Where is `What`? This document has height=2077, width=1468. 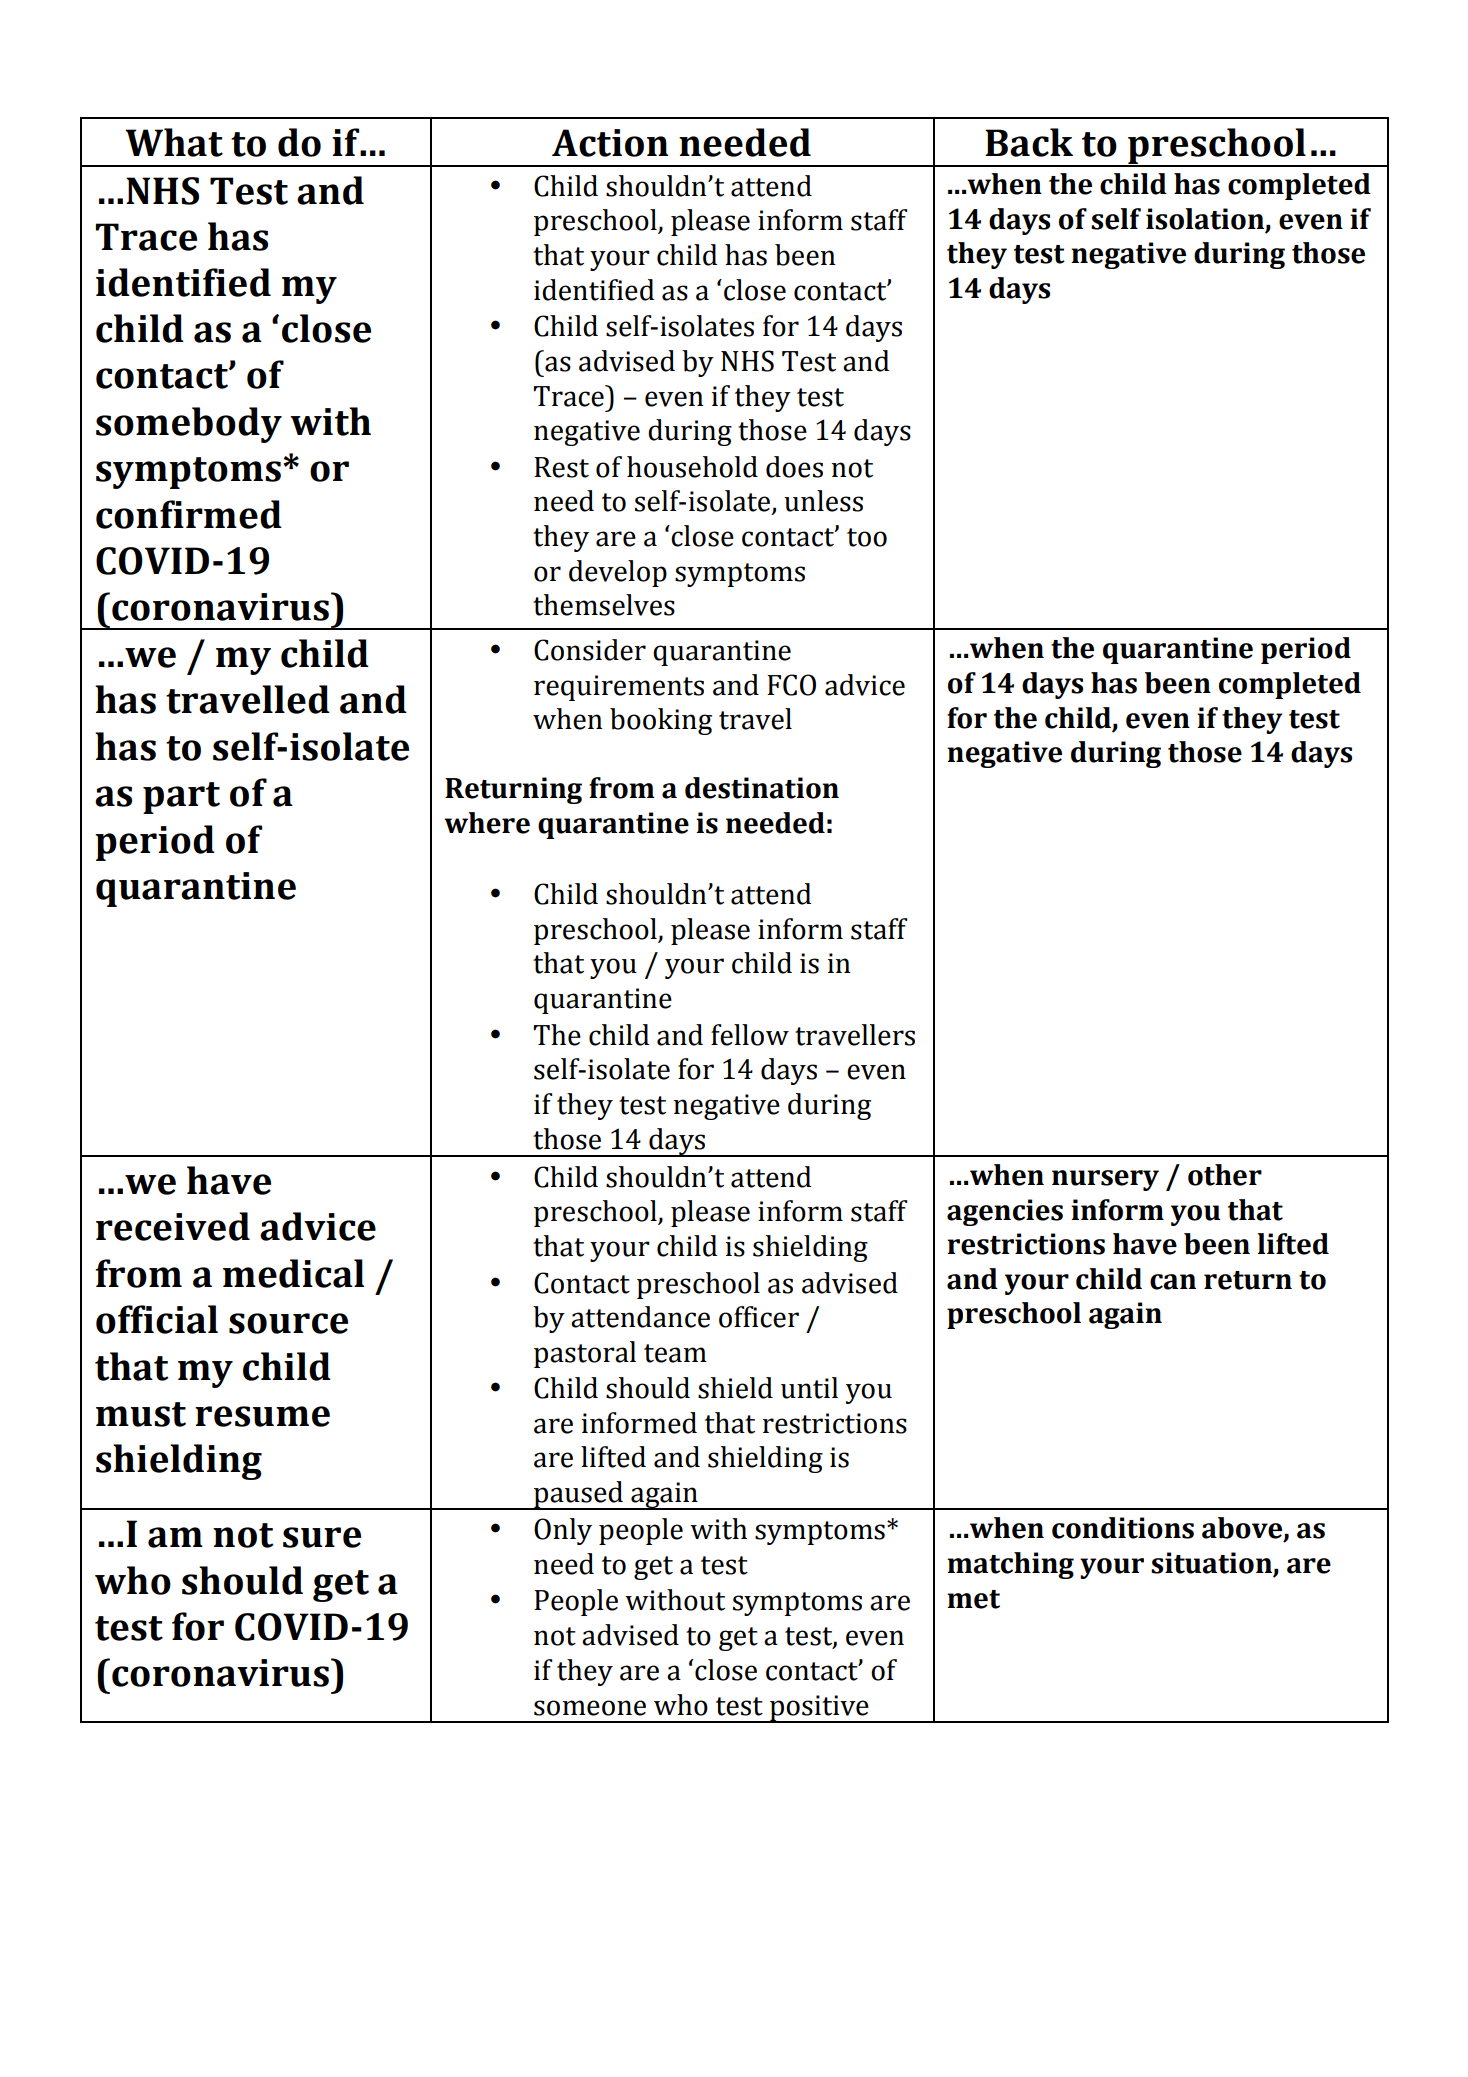 What is located at coordinates (174, 142).
